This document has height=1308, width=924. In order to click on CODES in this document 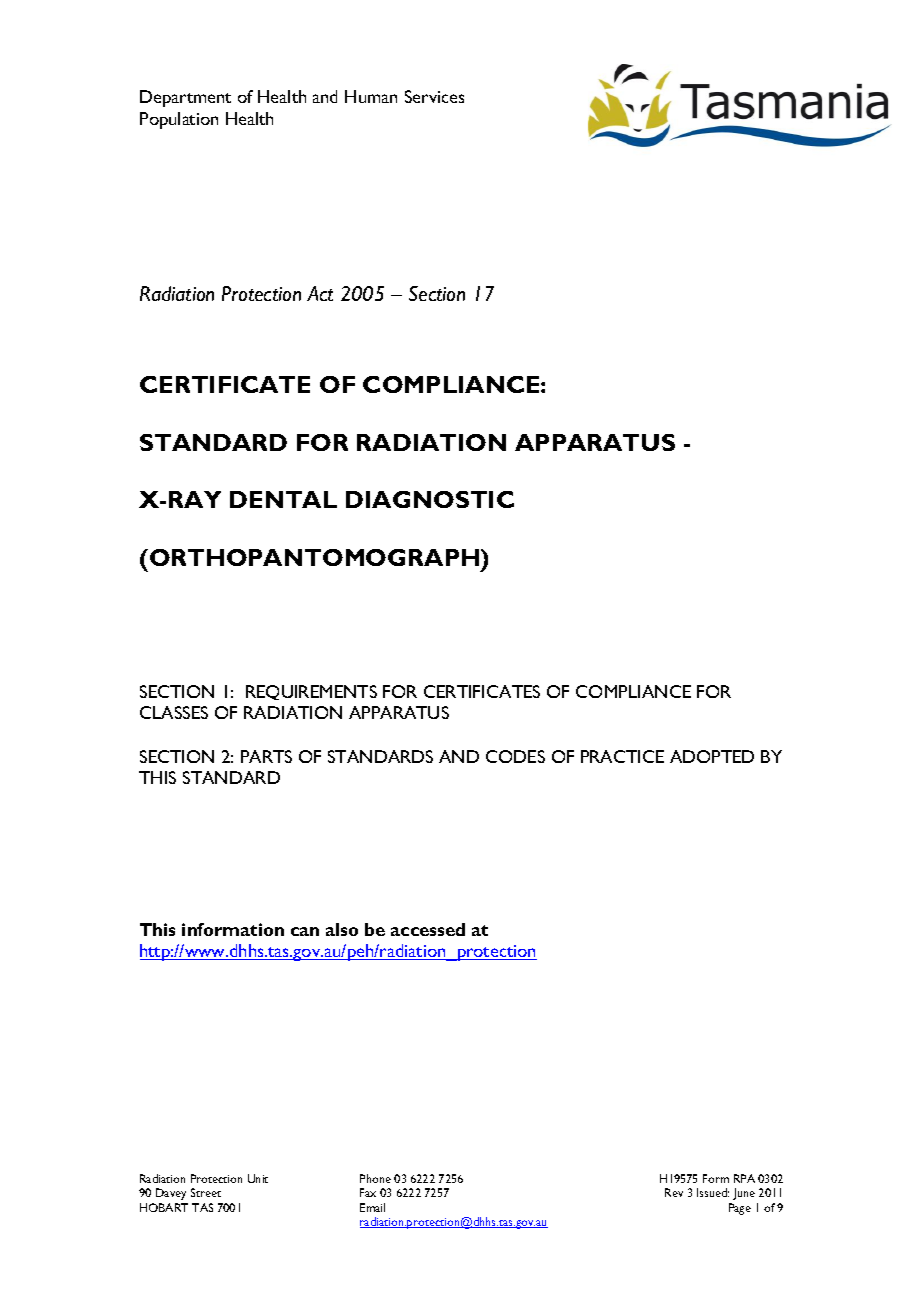, I will do `click(515, 756)`.
